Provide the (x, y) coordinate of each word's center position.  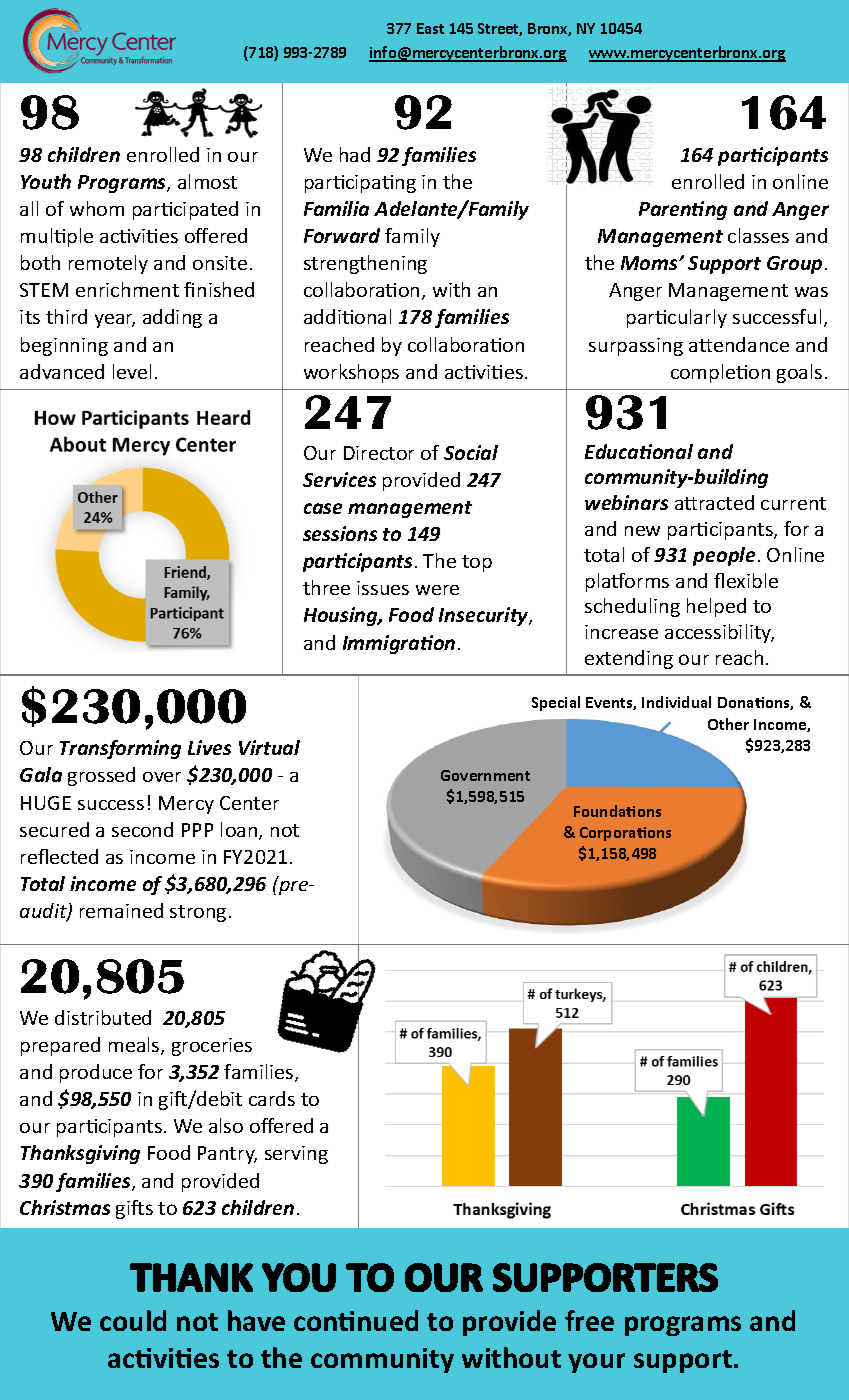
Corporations (625, 834)
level (132, 371)
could (133, 1320)
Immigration (399, 644)
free (589, 1320)
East (430, 28)
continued (356, 1320)
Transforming (120, 749)
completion (720, 373)
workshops (351, 373)
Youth (46, 181)
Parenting (683, 210)
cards (272, 1098)
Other (728, 724)
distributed (103, 1017)
